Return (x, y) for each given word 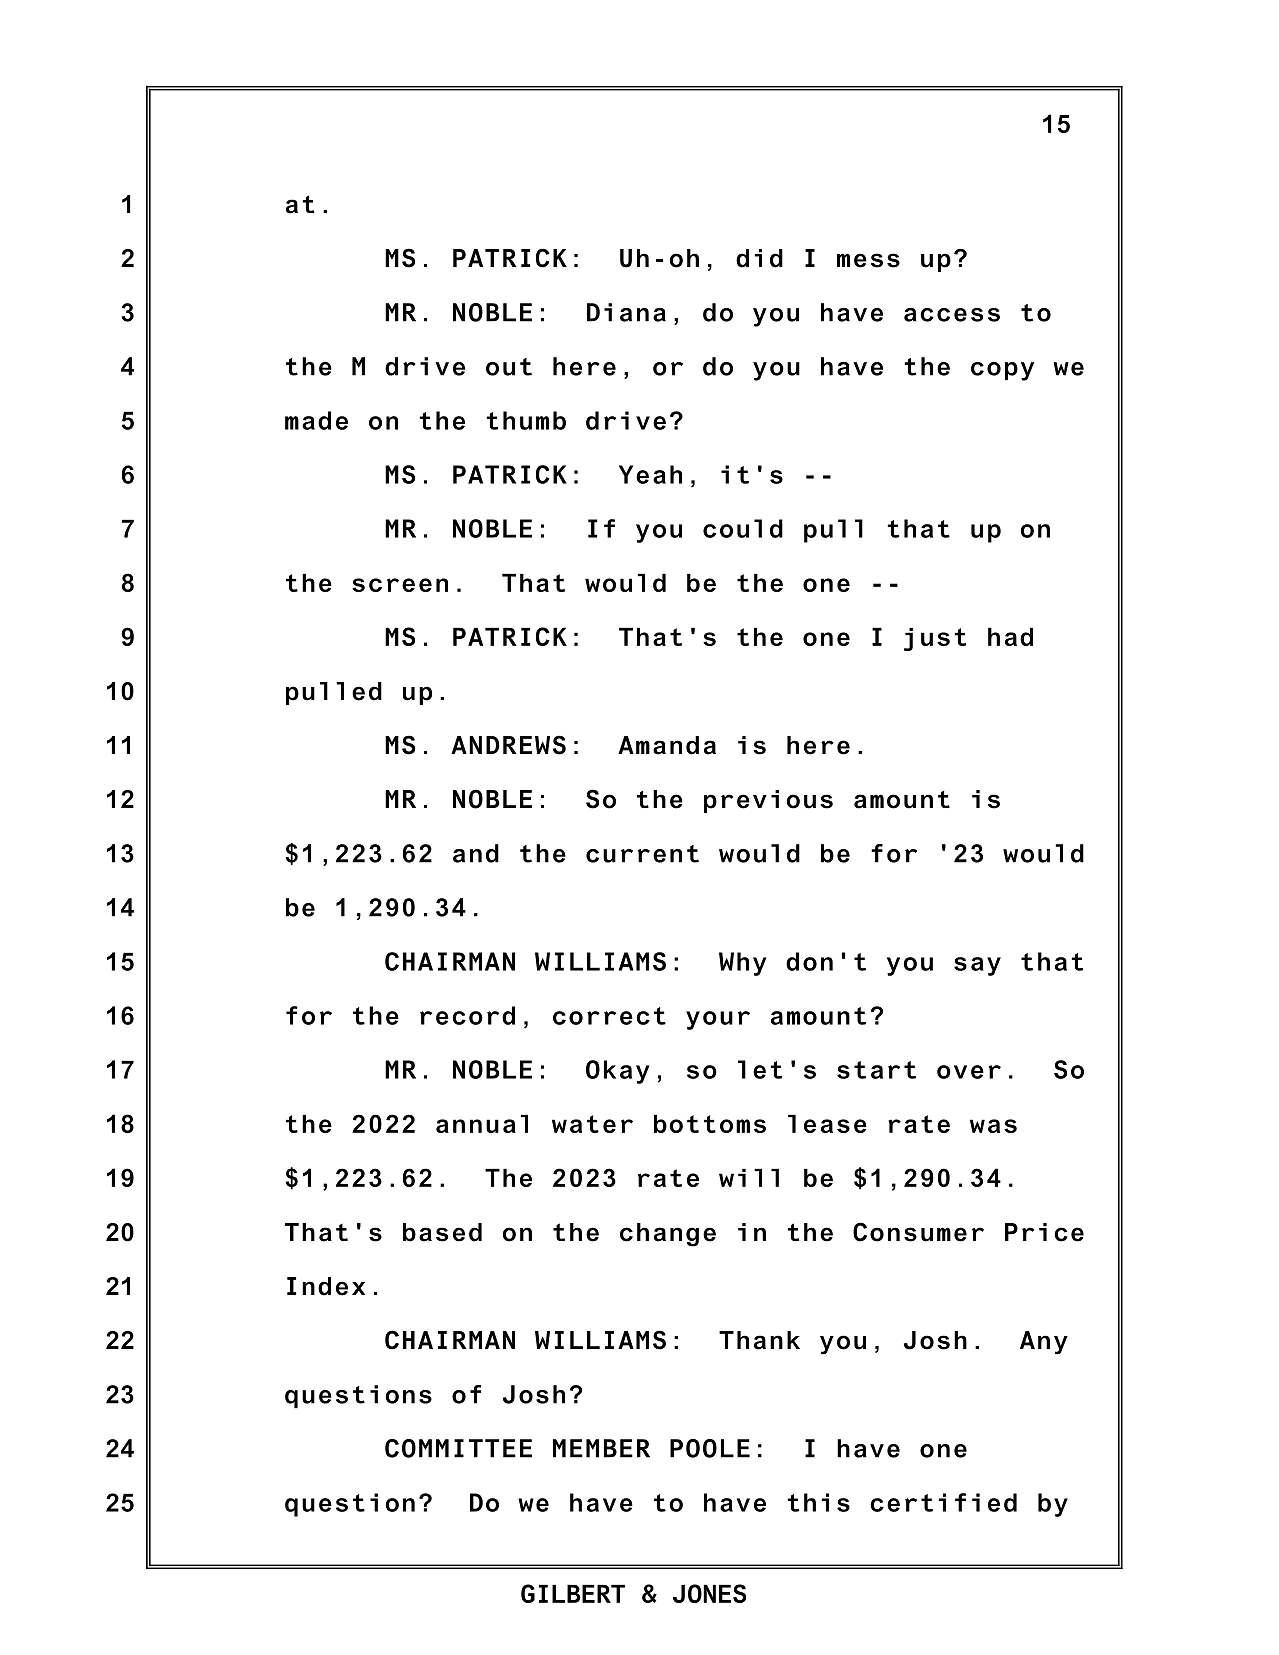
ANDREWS (508, 745)
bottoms (710, 1123)
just (935, 639)
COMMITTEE (458, 1448)
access (952, 315)
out (509, 367)
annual (482, 1123)
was (993, 1126)
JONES (709, 1593)
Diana (626, 312)
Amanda (667, 745)
